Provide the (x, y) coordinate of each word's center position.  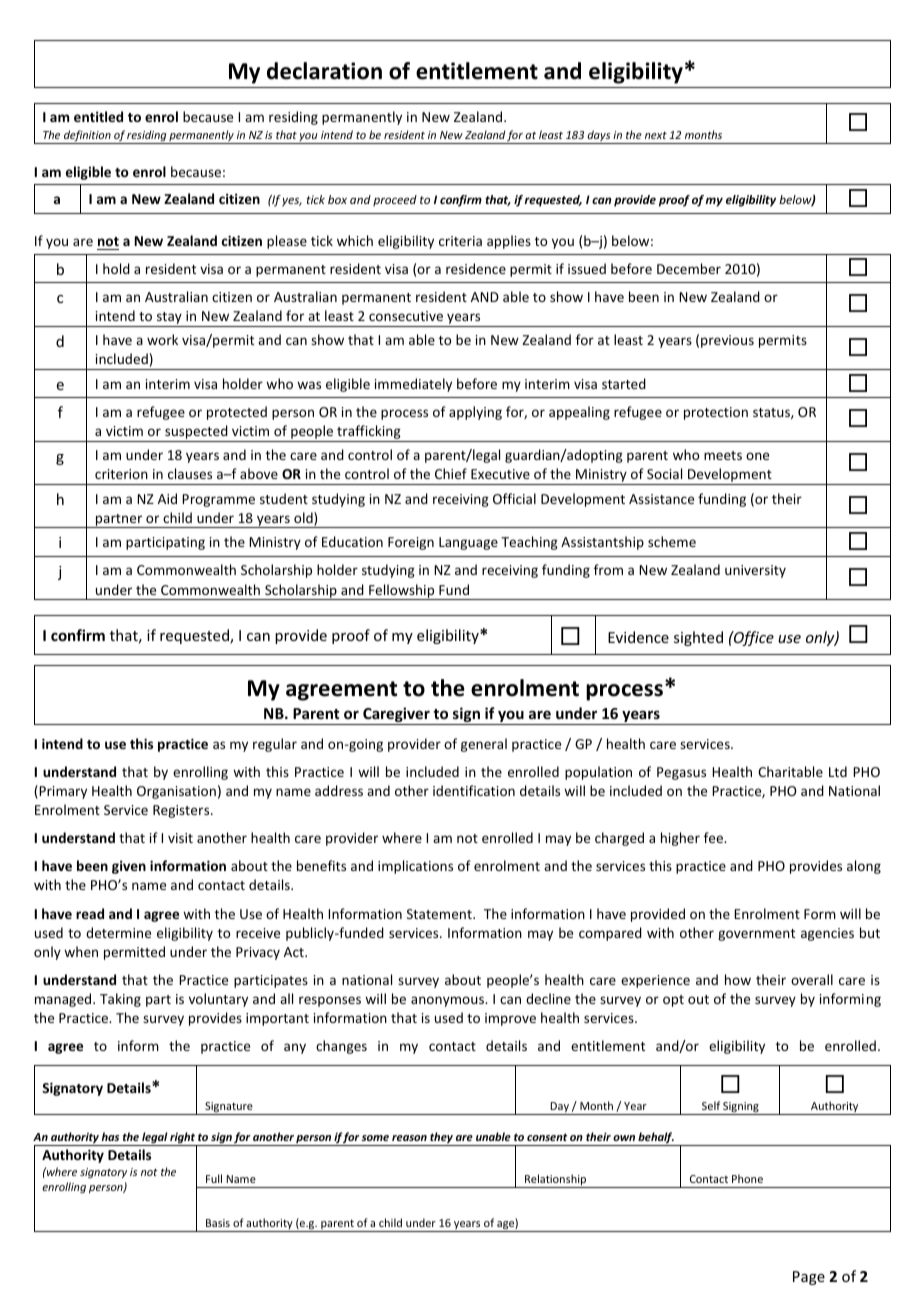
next (656, 135)
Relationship (556, 1181)
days (599, 137)
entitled (98, 116)
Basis (218, 1223)
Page (809, 1278)
